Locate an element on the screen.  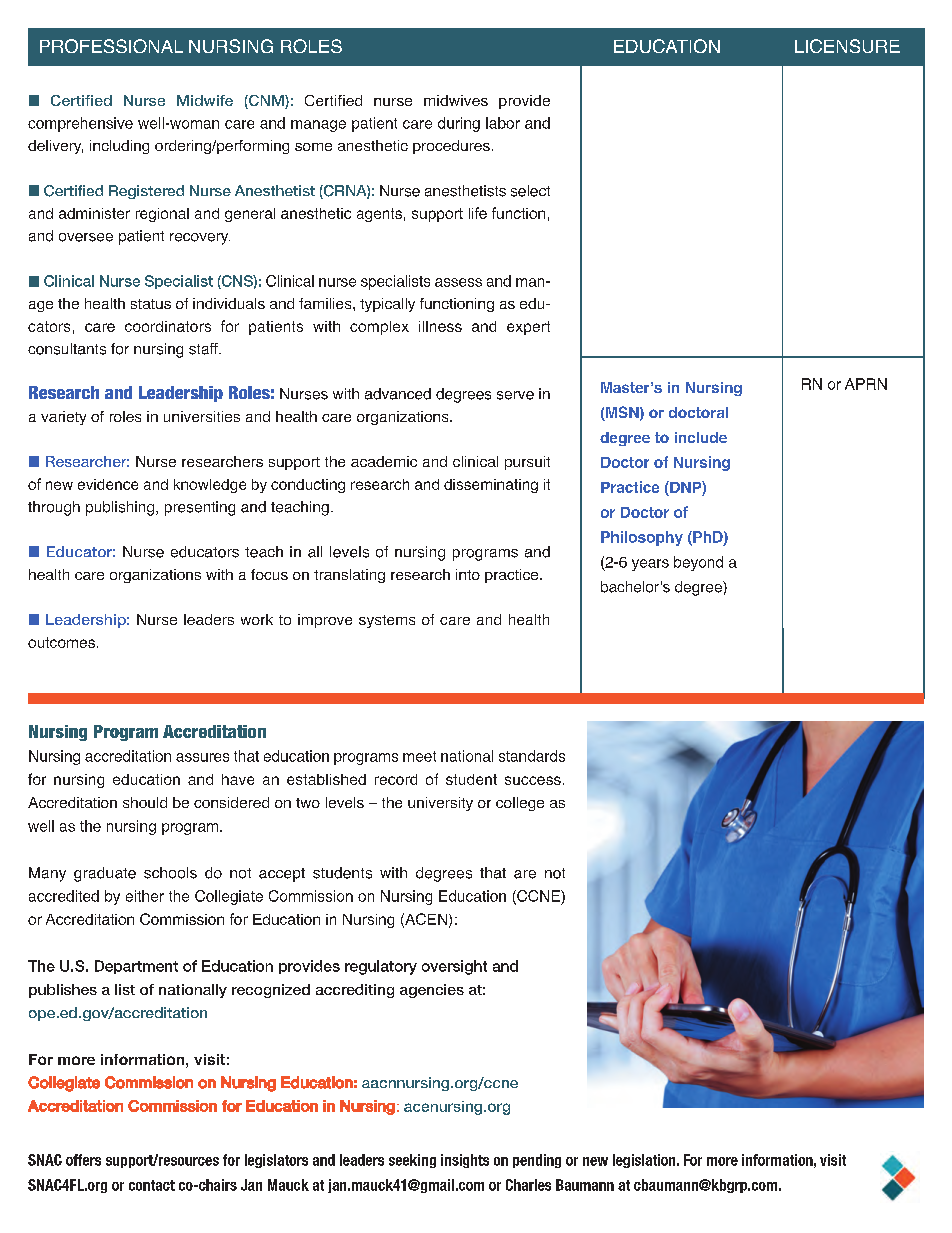
LICENSURE is located at coordinates (847, 46).
